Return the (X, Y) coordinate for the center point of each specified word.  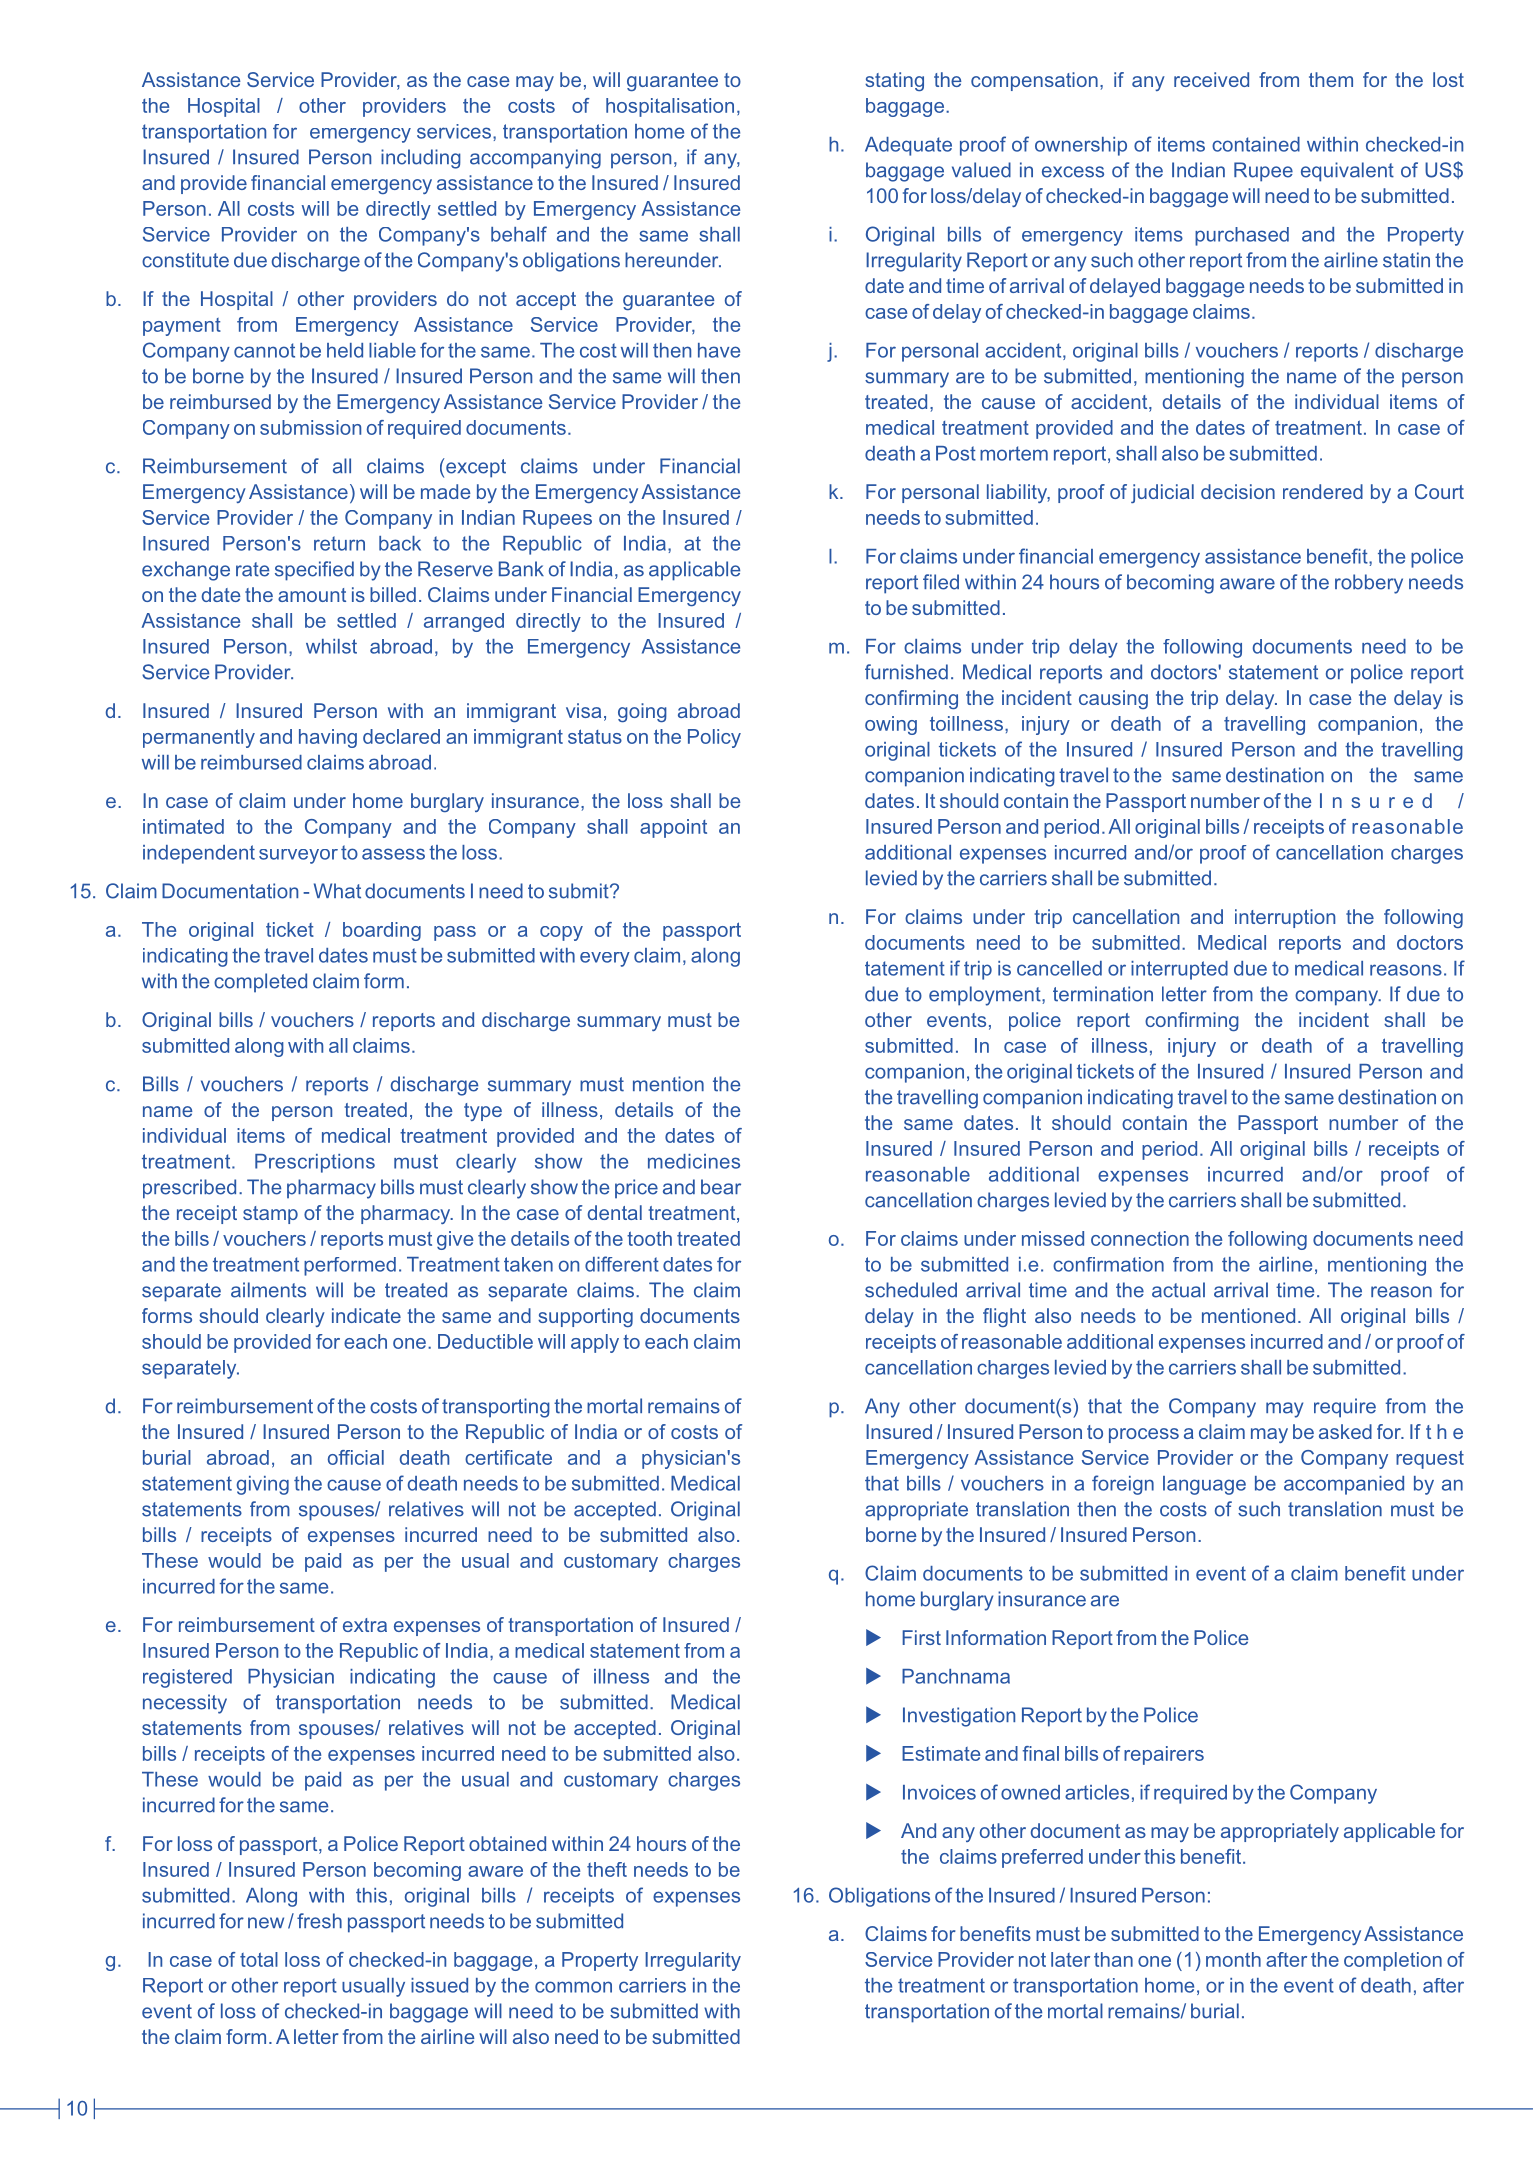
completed (260, 983)
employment (986, 996)
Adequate (908, 146)
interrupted (1179, 970)
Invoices (939, 1792)
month (1233, 1959)
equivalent (1347, 172)
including (421, 159)
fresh (319, 1921)
